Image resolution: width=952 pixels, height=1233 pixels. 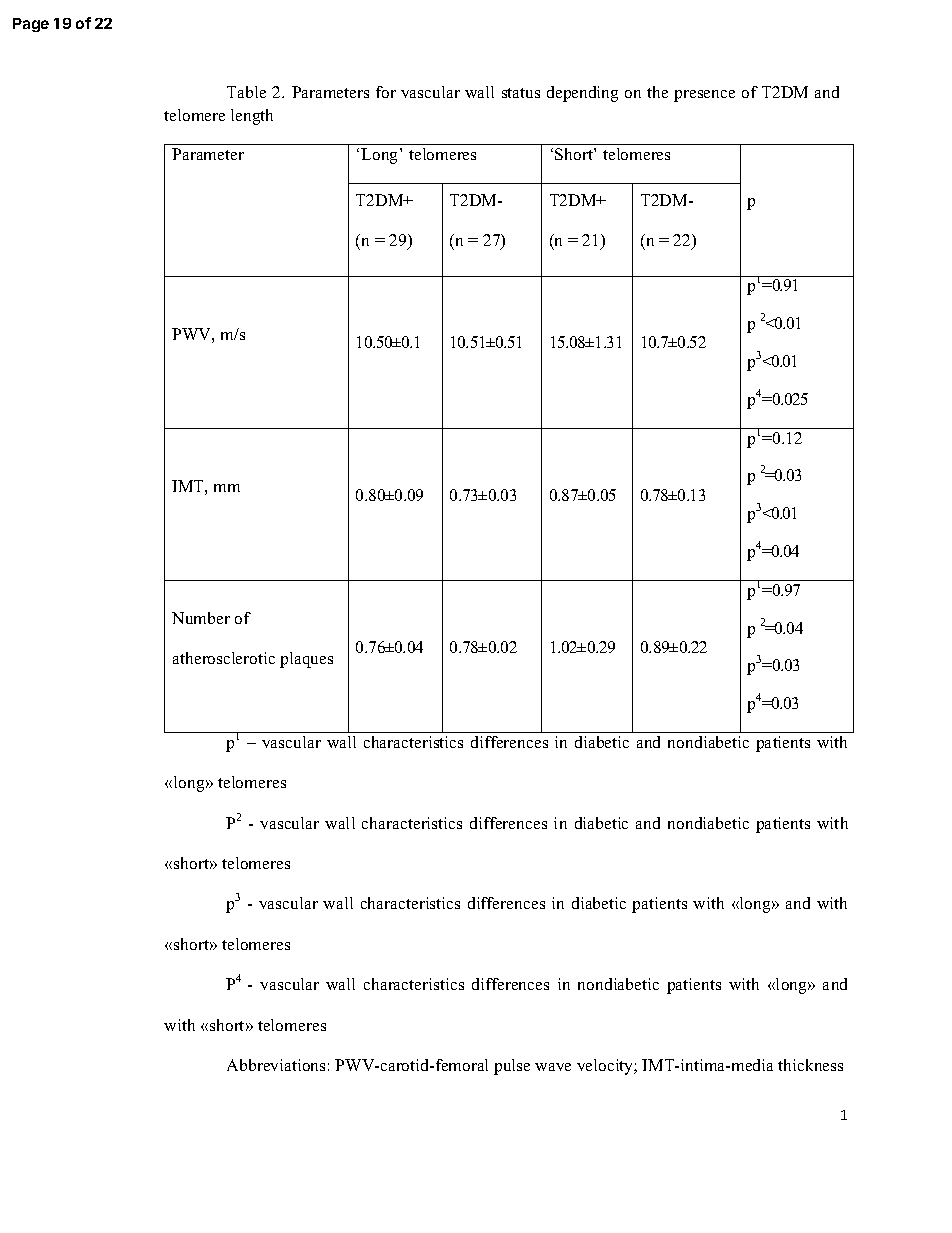 What do you see at coordinates (512, 1067) in the image?
I see `pulse` at bounding box center [512, 1067].
